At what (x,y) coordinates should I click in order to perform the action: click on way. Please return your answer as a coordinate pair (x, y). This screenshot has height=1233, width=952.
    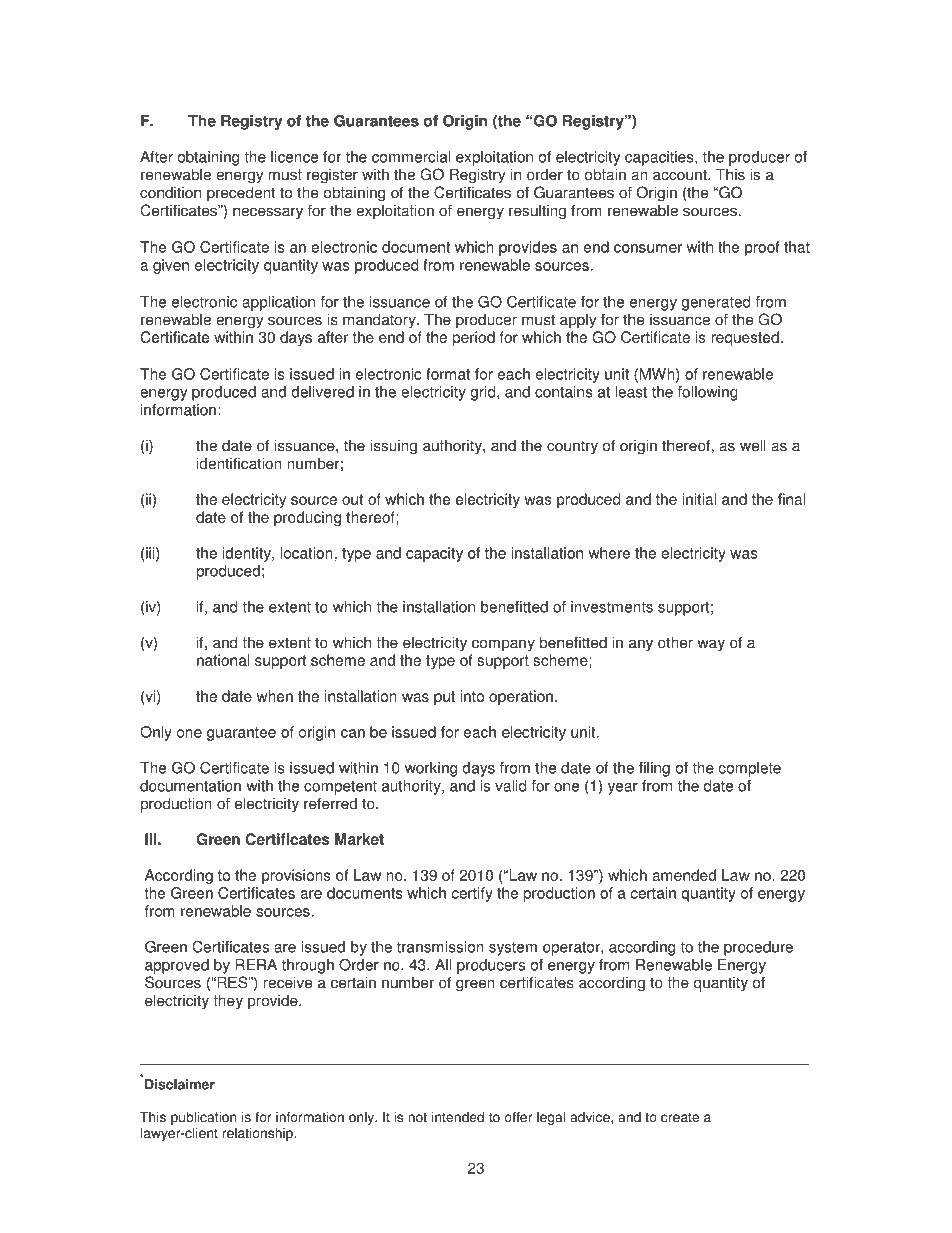
    Looking at the image, I should click on (711, 645).
